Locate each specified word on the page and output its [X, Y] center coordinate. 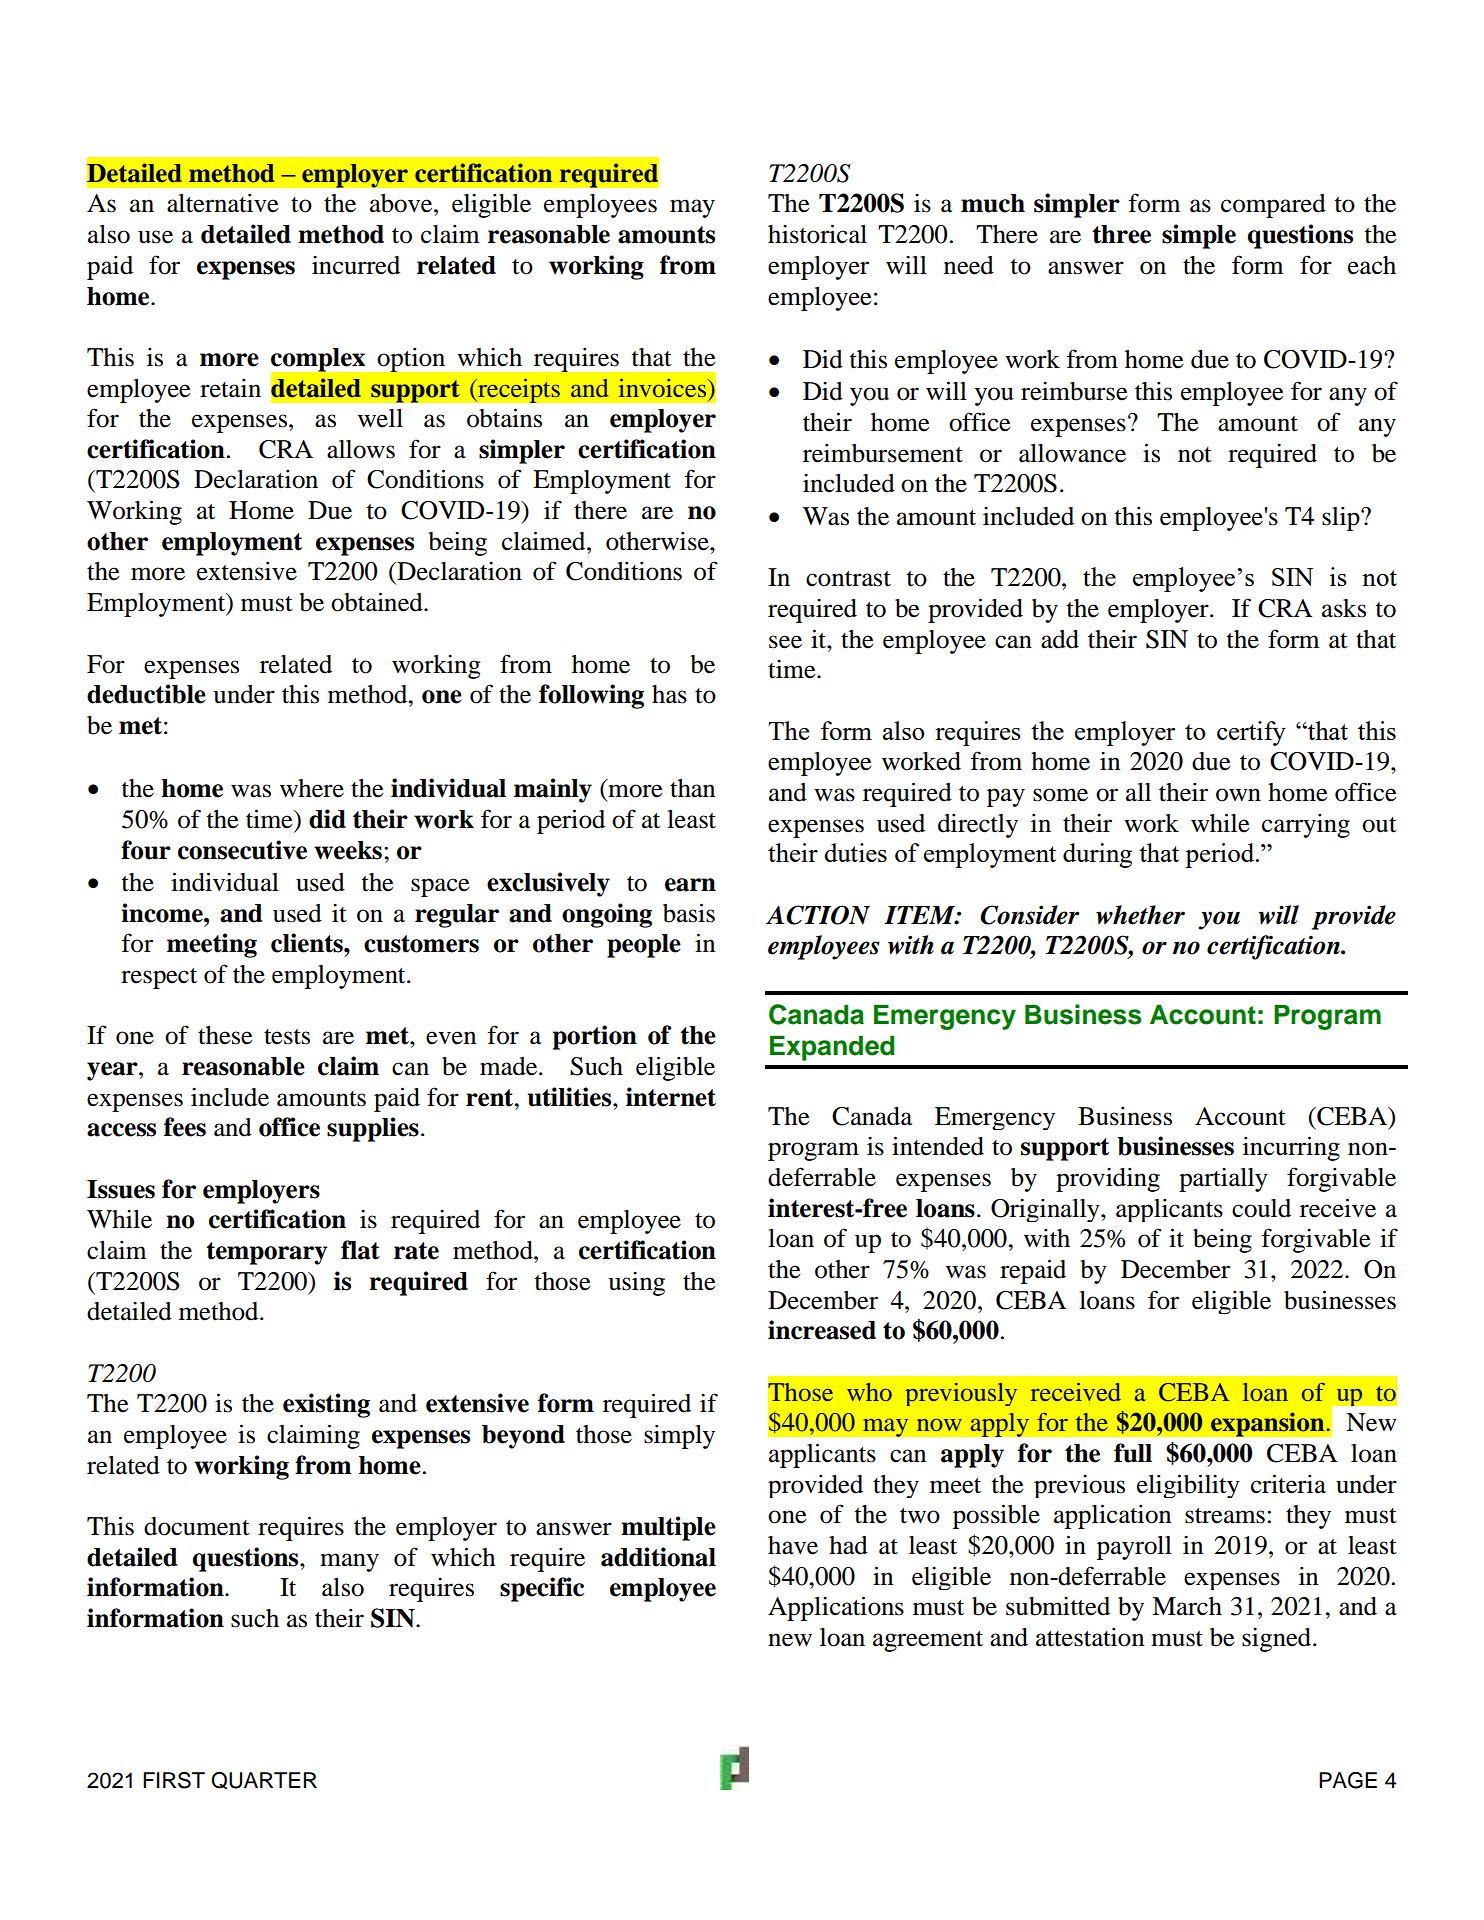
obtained [378, 602]
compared [1273, 206]
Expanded [832, 1048]
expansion [1269, 1424]
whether [1140, 915]
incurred [356, 265]
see [785, 642]
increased [822, 1330]
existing [326, 1405]
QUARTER [264, 1780]
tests [287, 1037]
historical [817, 234]
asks [1344, 608]
